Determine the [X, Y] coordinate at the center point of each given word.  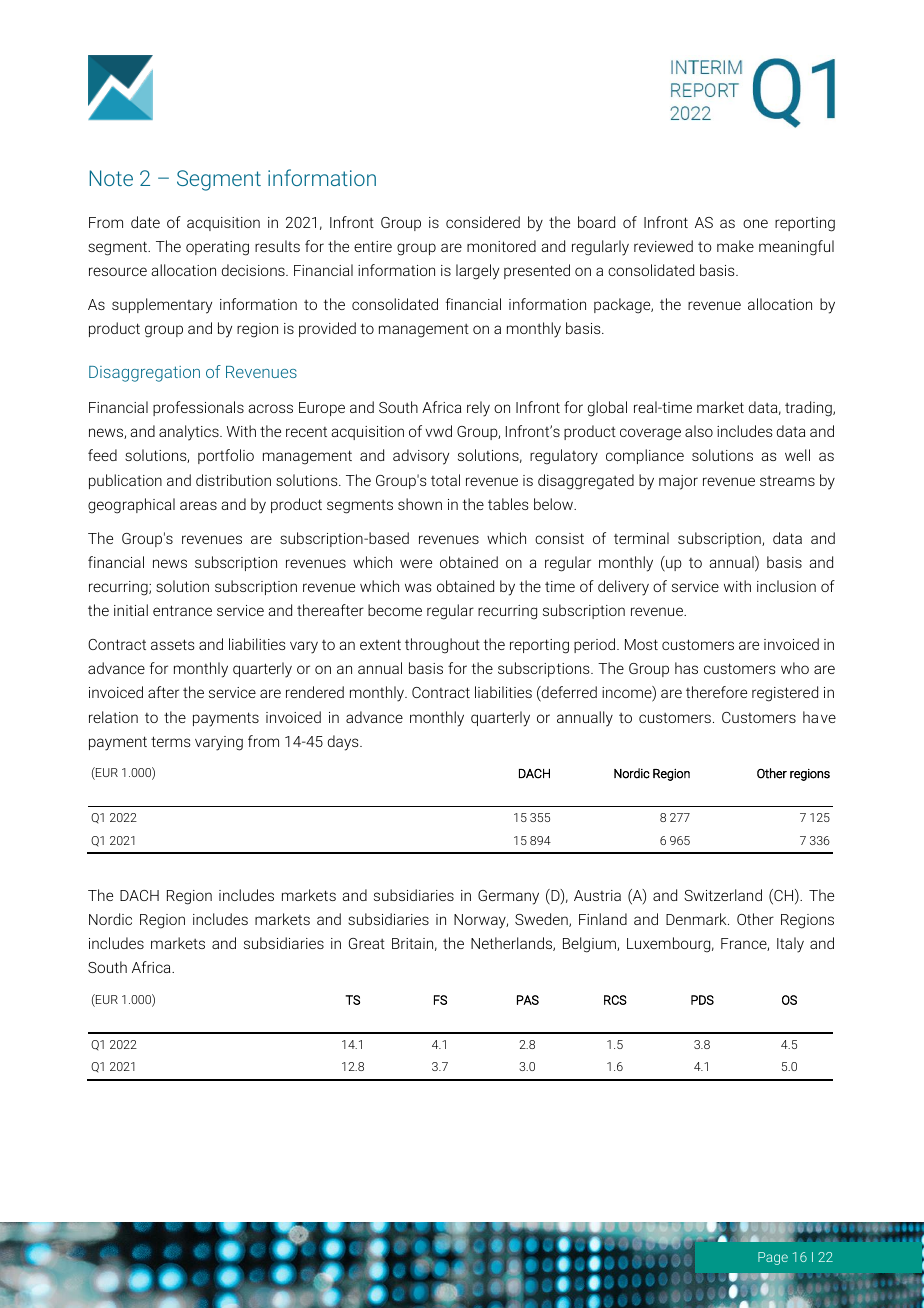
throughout [442, 646]
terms [170, 741]
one [755, 223]
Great [367, 943]
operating [217, 248]
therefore [716, 692]
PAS [528, 1000]
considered [483, 222]
